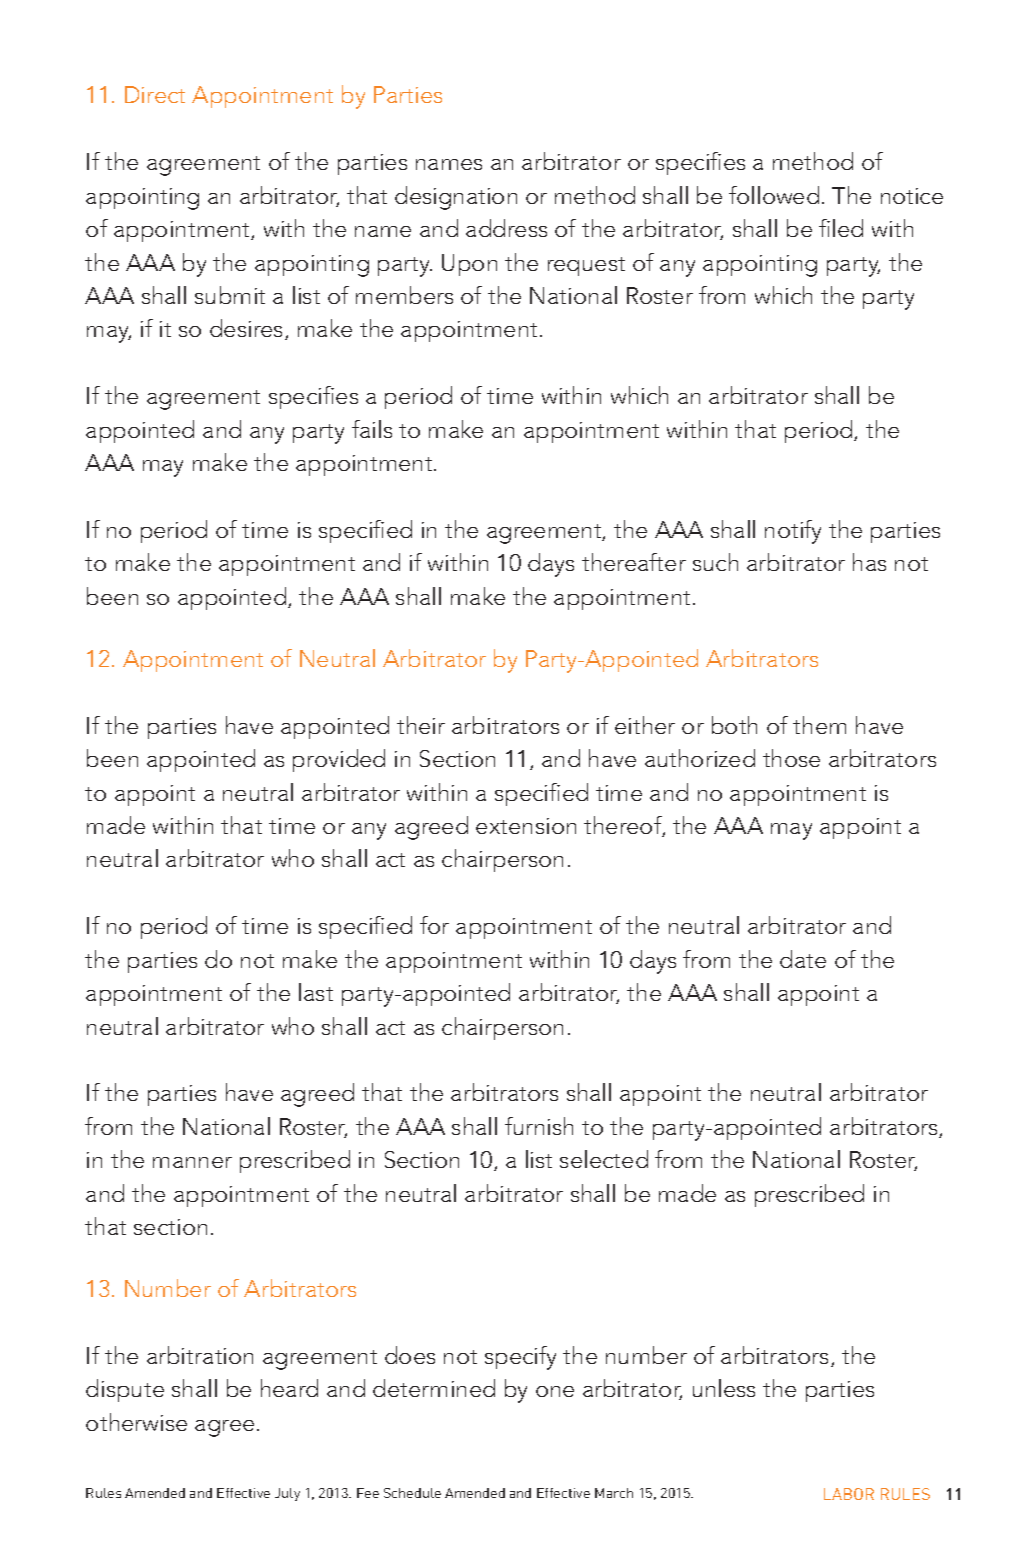  What do you see at coordinates (316, 992) in the screenshot?
I see `last` at bounding box center [316, 992].
